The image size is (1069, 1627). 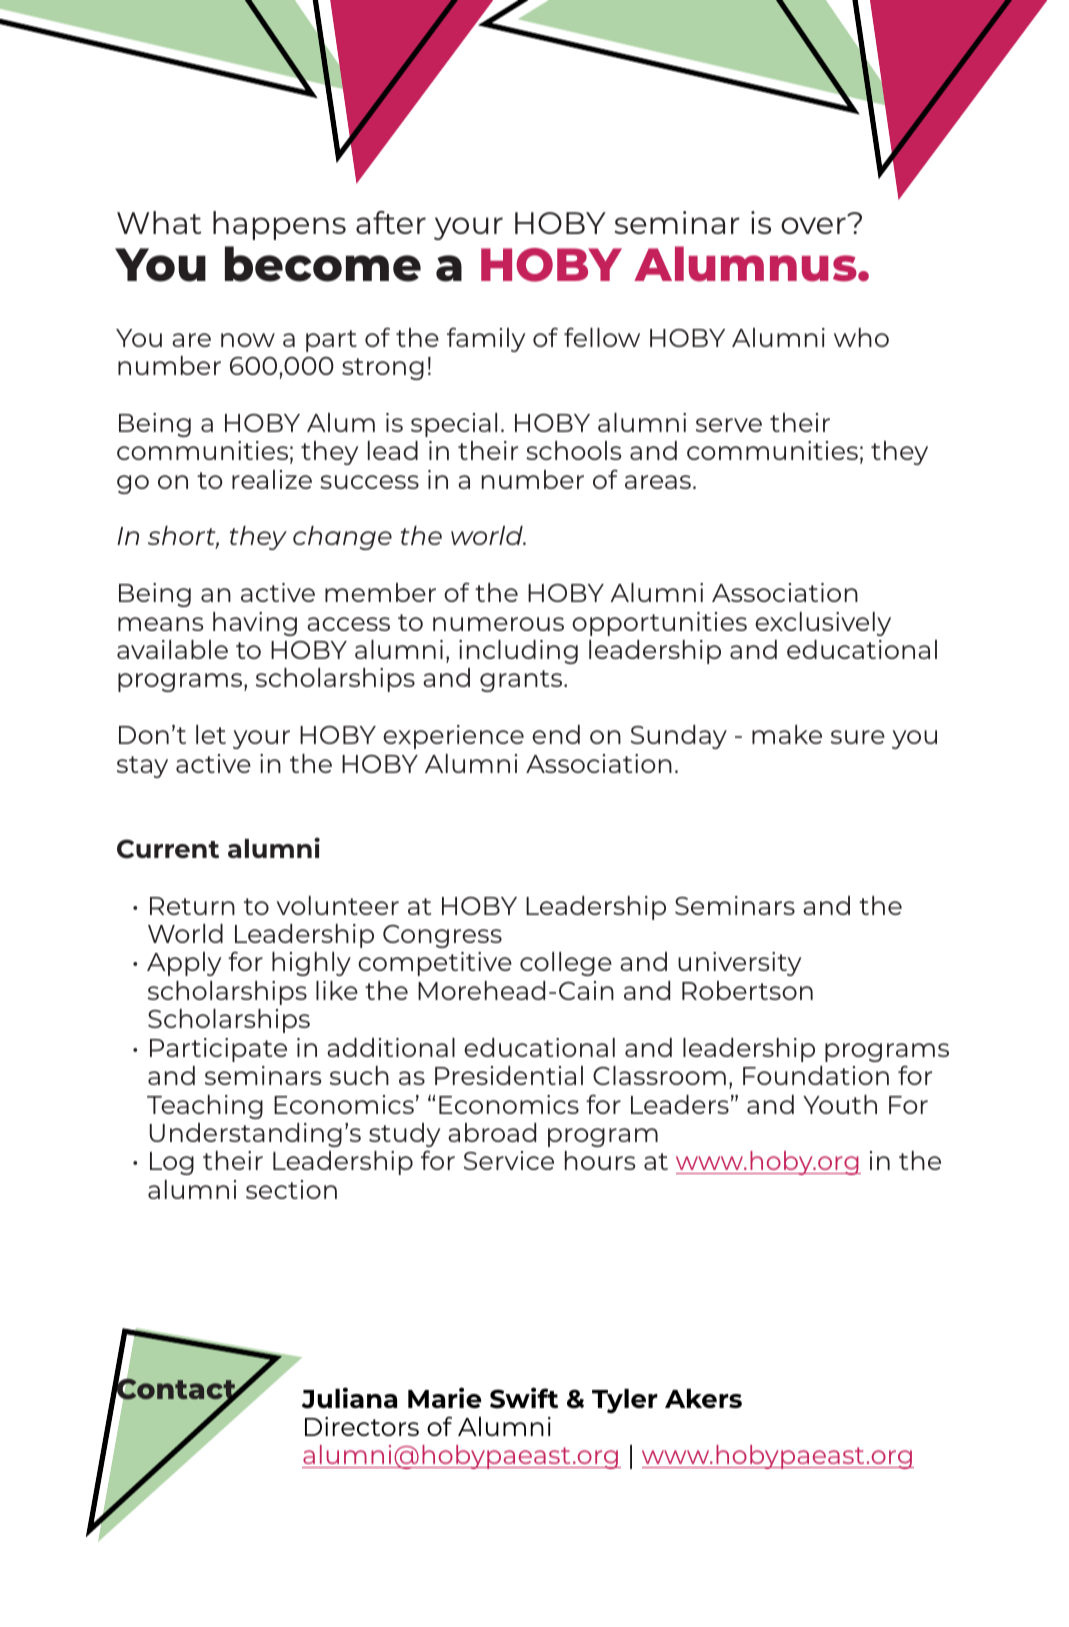 What do you see at coordinates (703, 1398) in the image?
I see `Akers` at bounding box center [703, 1398].
